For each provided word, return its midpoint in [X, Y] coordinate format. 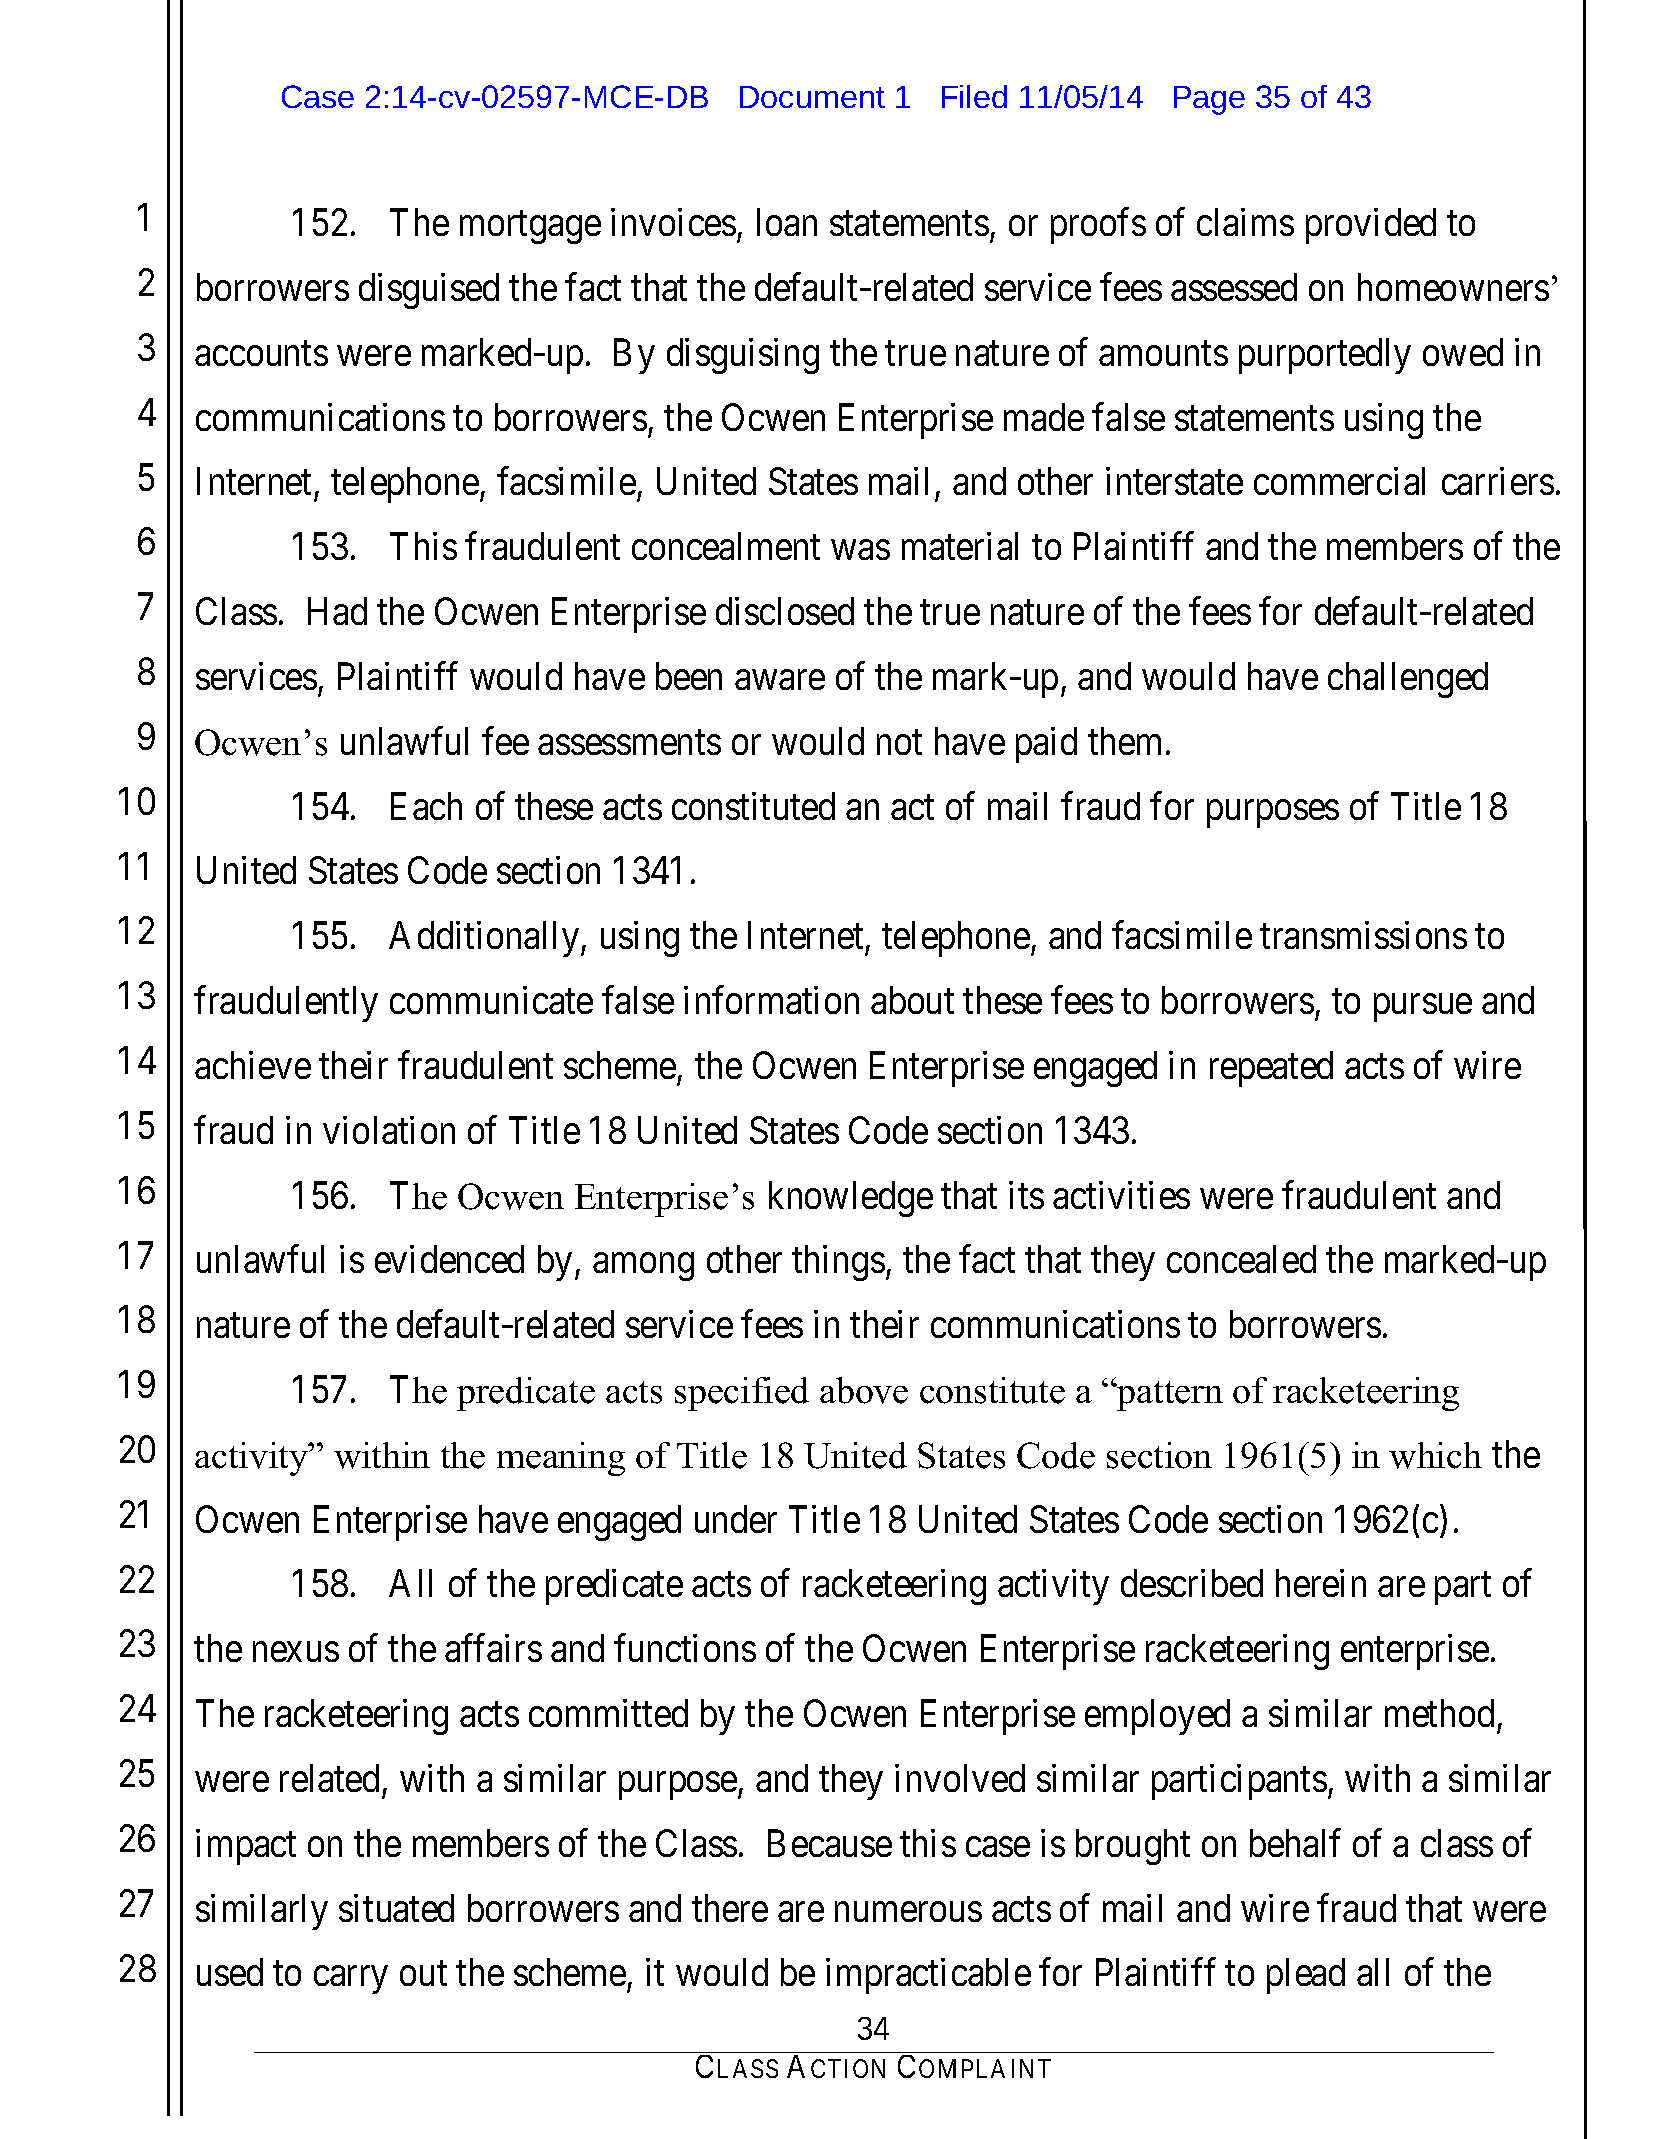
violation [389, 1130]
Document [812, 97]
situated [396, 1908]
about [912, 1000]
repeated [1271, 1069]
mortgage [530, 228]
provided [1371, 226]
